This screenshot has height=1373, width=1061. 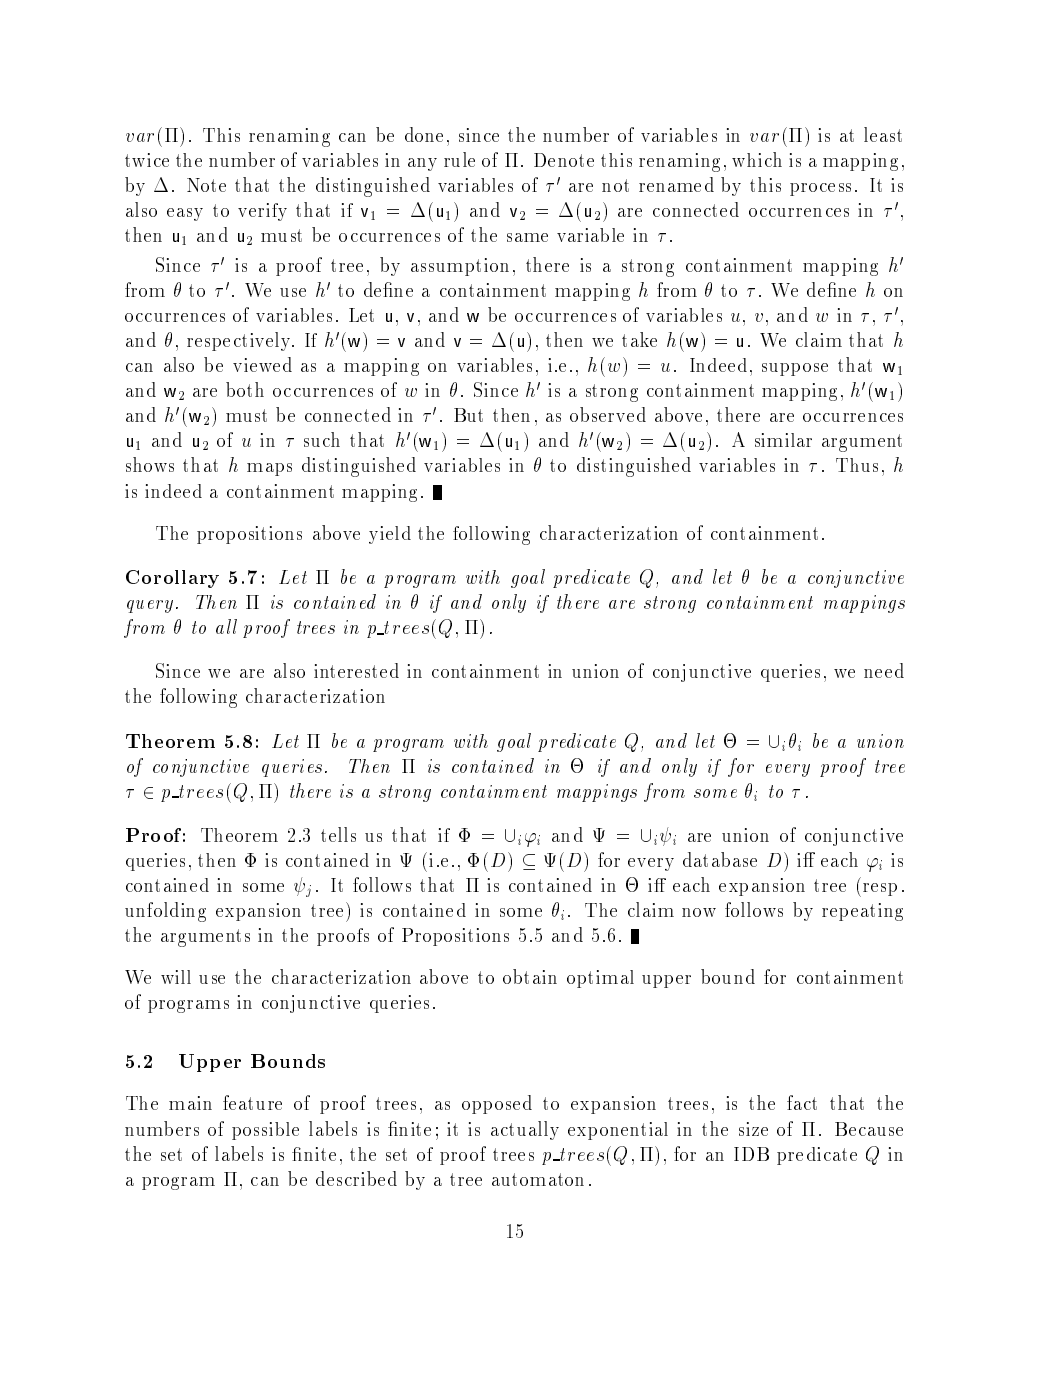 I want to click on which, so click(x=757, y=159).
